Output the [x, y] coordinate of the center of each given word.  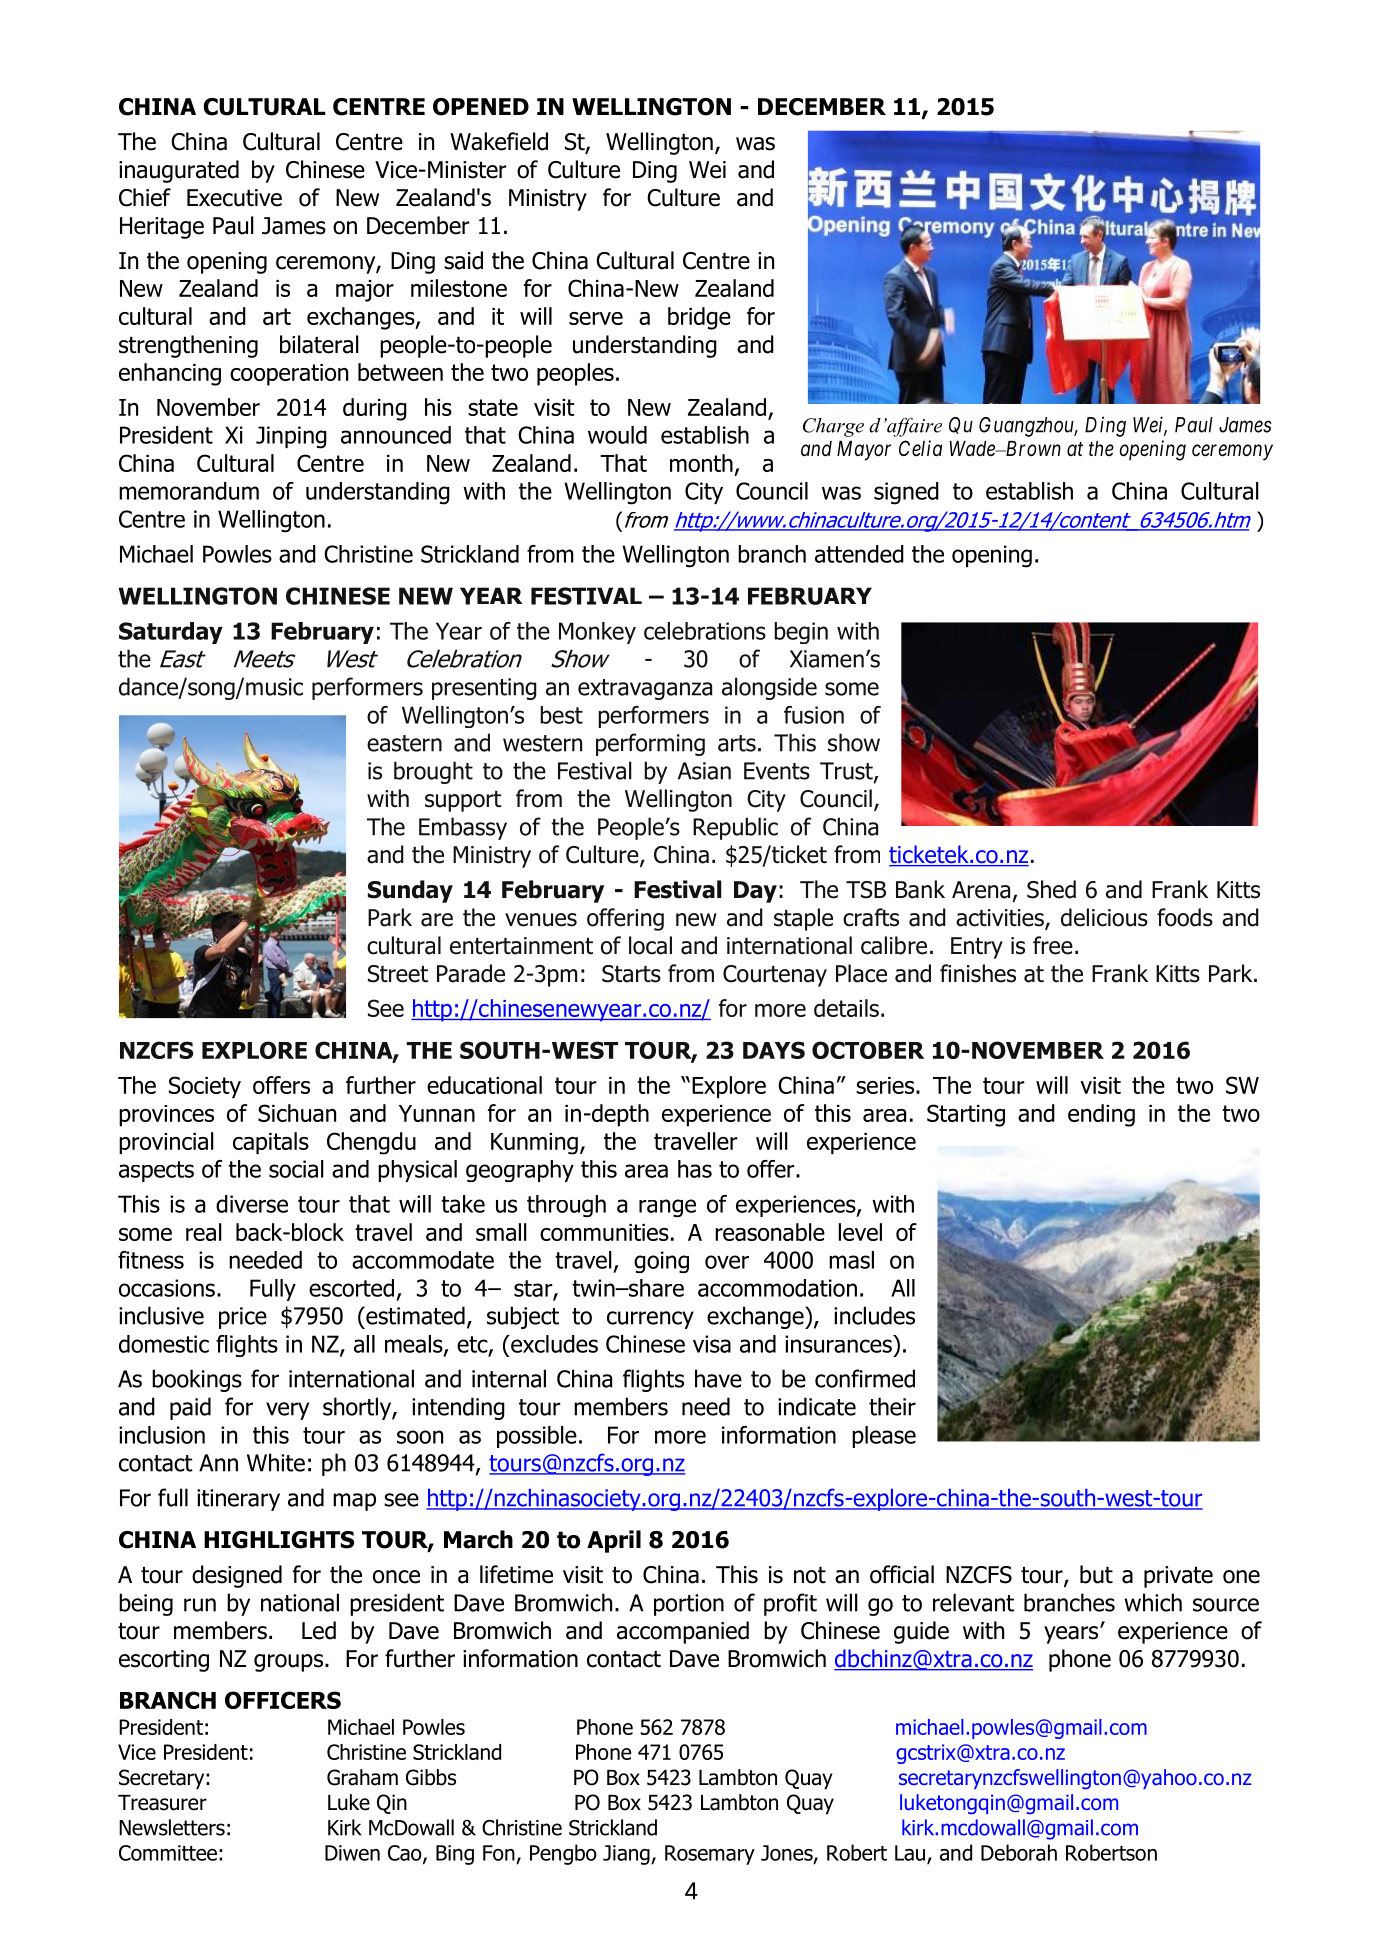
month [701, 463]
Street [398, 974]
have [718, 1378]
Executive [234, 198]
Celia [920, 448]
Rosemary [710, 1855]
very [287, 1411]
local [650, 945]
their [892, 1406]
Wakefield [499, 141]
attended [859, 554]
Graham [362, 1777]
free [1053, 945]
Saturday [171, 633]
